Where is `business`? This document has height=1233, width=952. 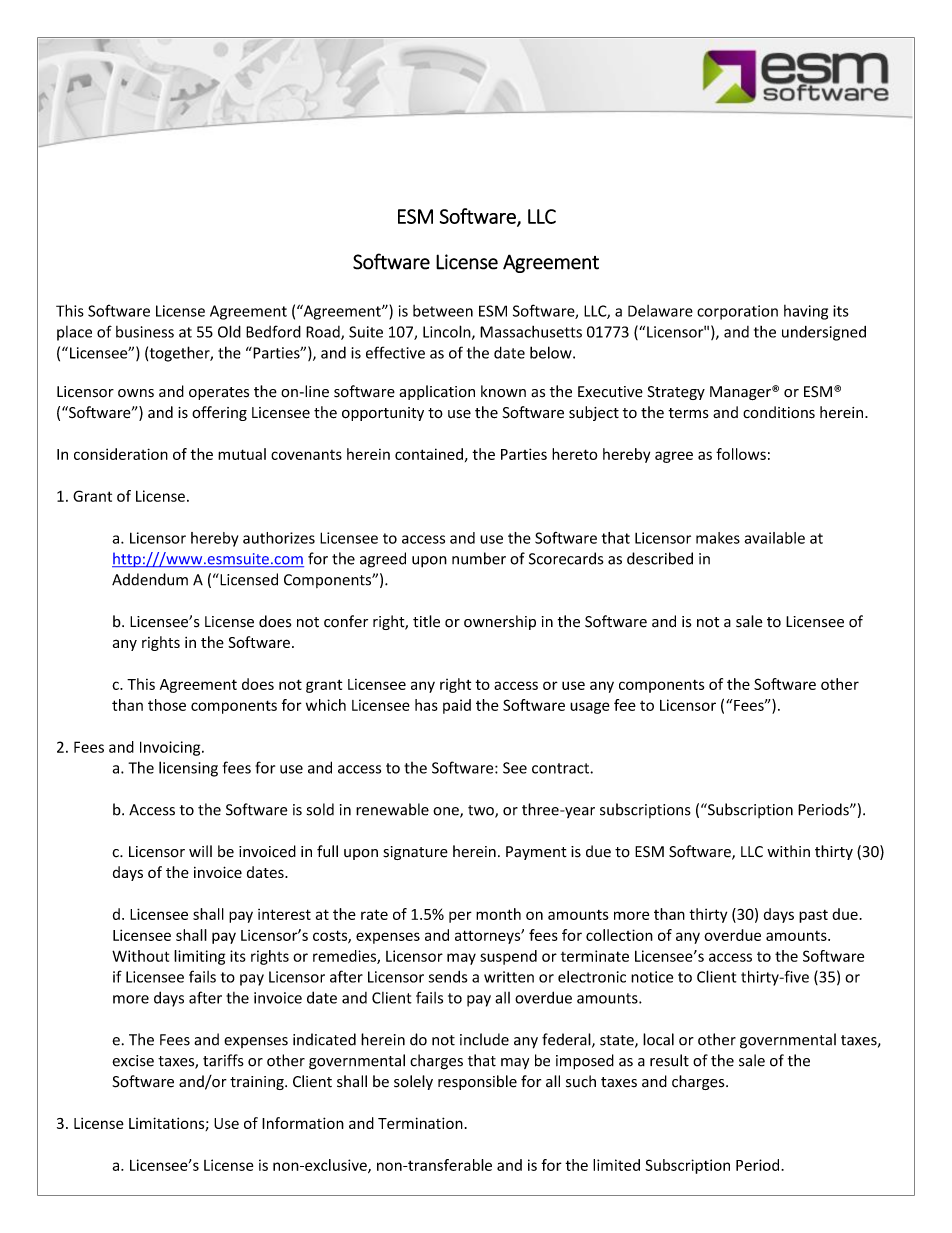 business is located at coordinates (145, 332).
